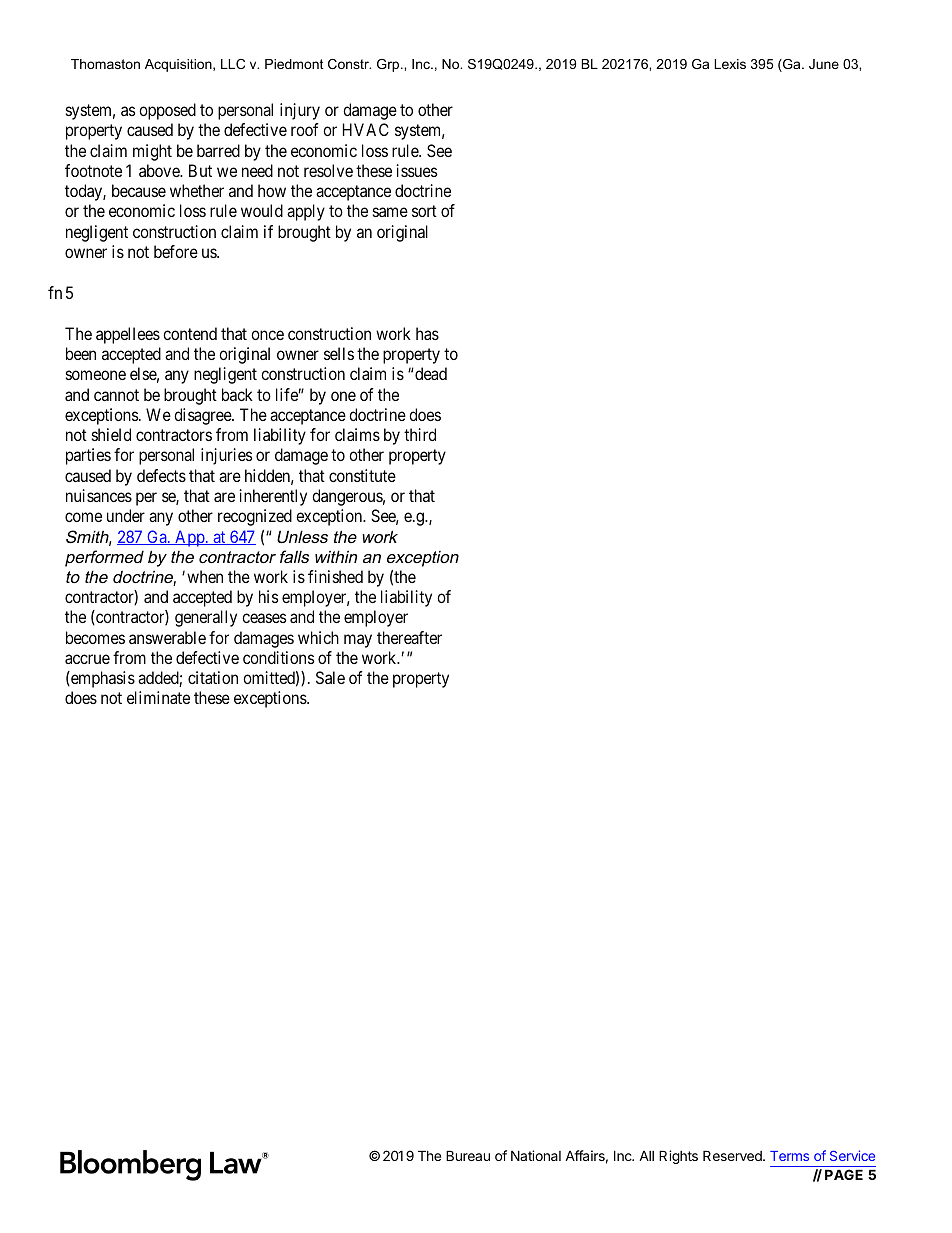 The image size is (952, 1233). What do you see at coordinates (420, 434) in the image?
I see `third` at bounding box center [420, 434].
